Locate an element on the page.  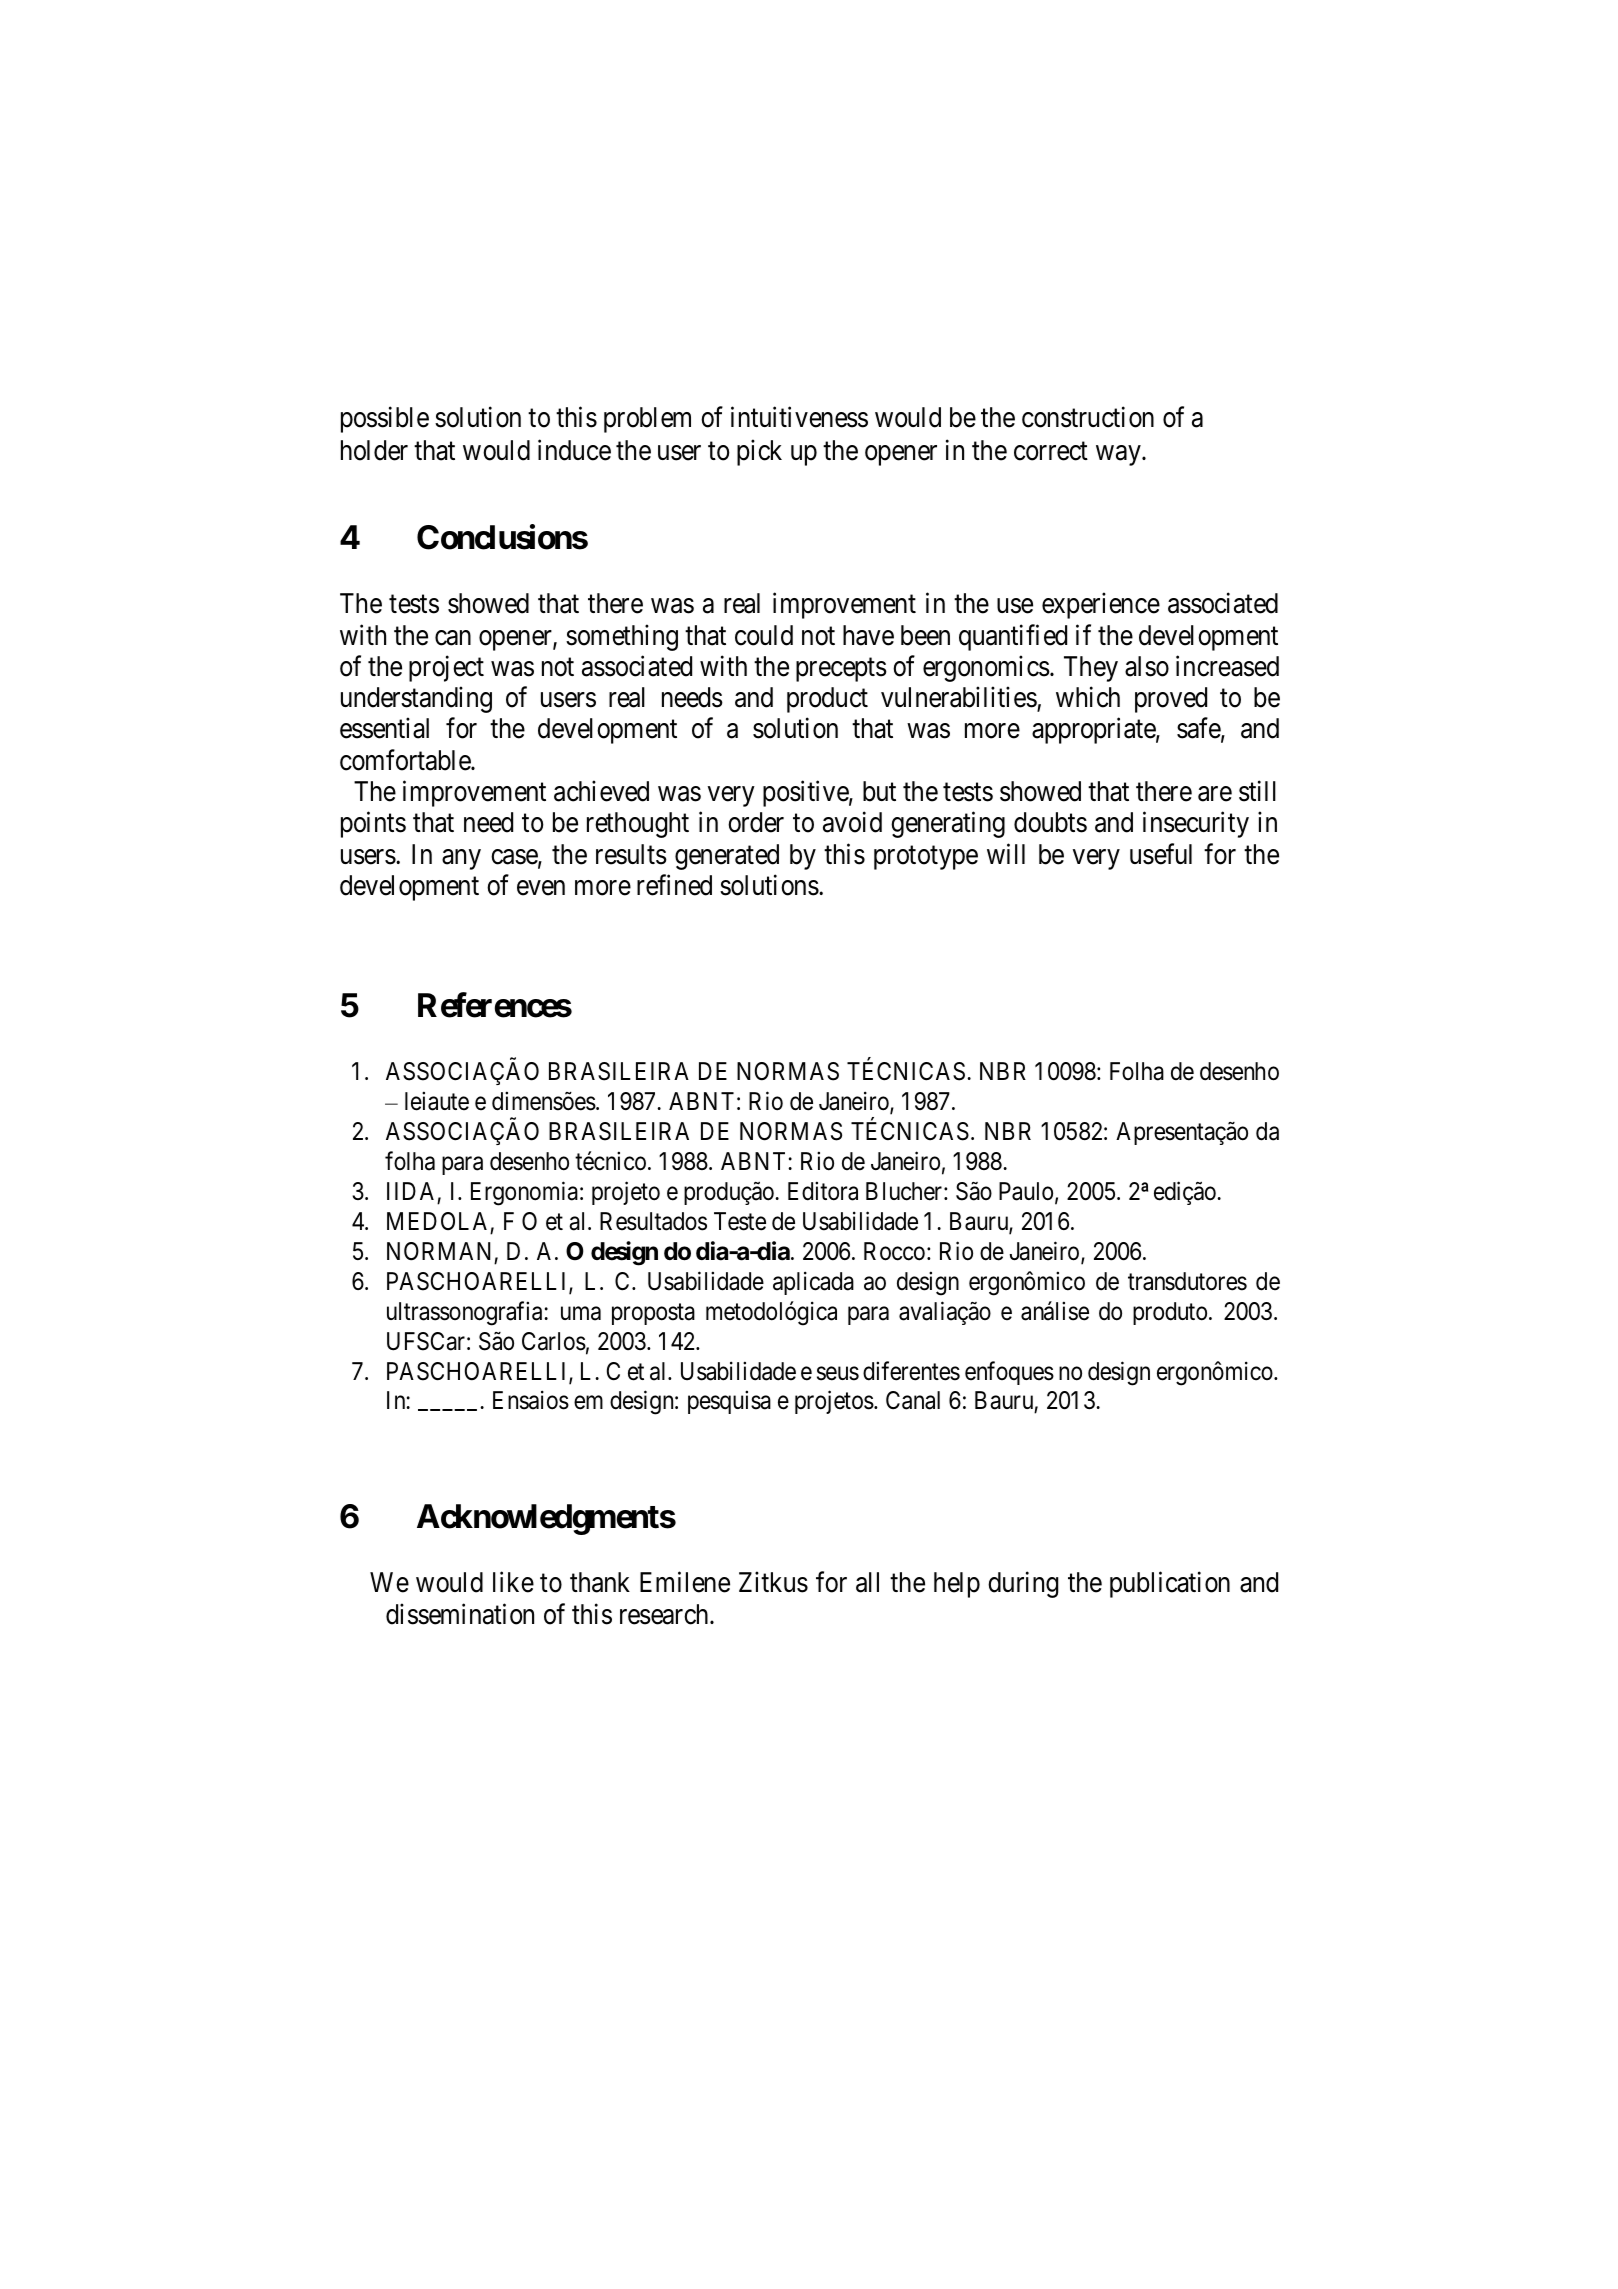
intuitiveness is located at coordinates (799, 417).
